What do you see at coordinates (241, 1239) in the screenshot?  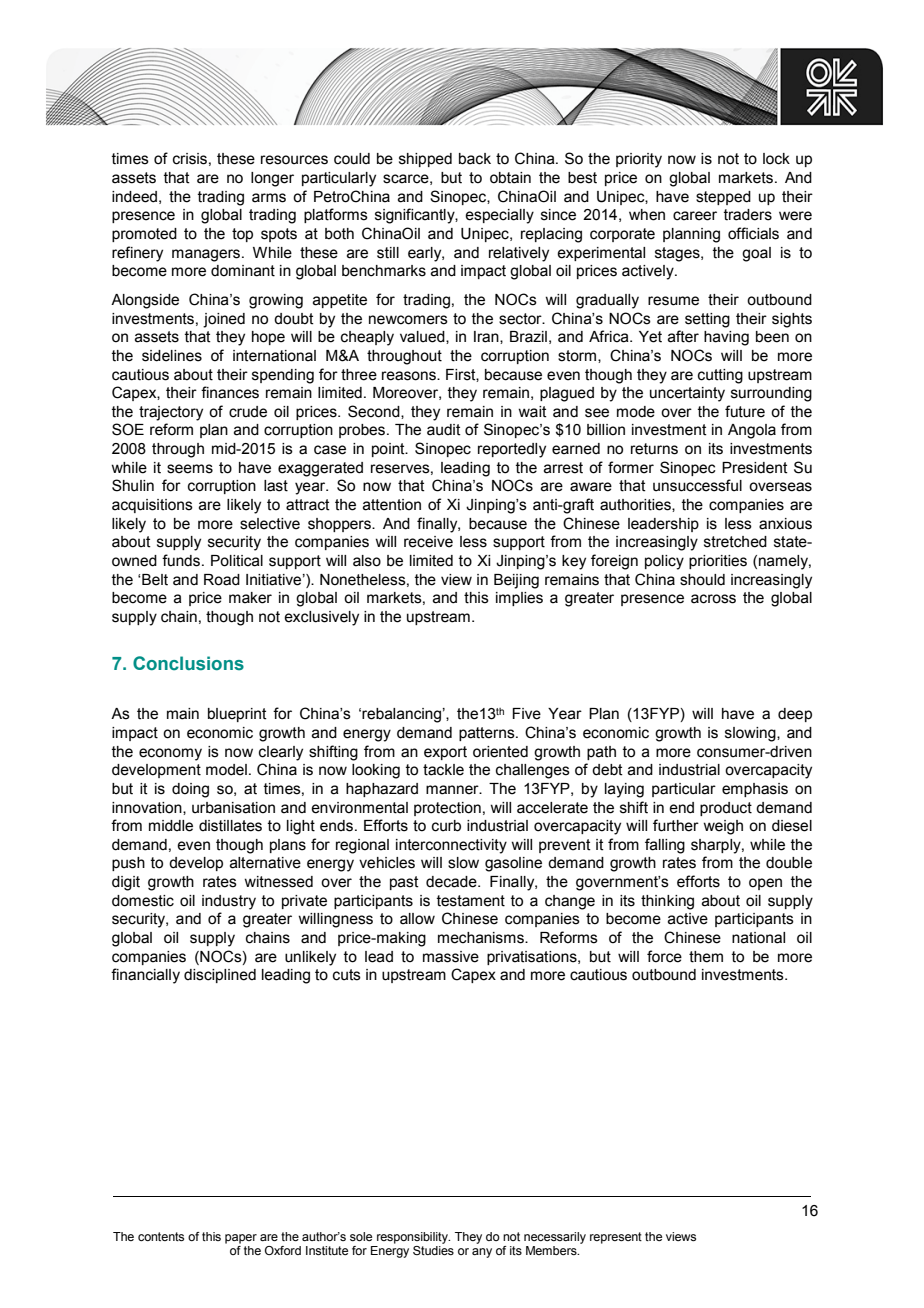 I see `paper` at bounding box center [241, 1239].
